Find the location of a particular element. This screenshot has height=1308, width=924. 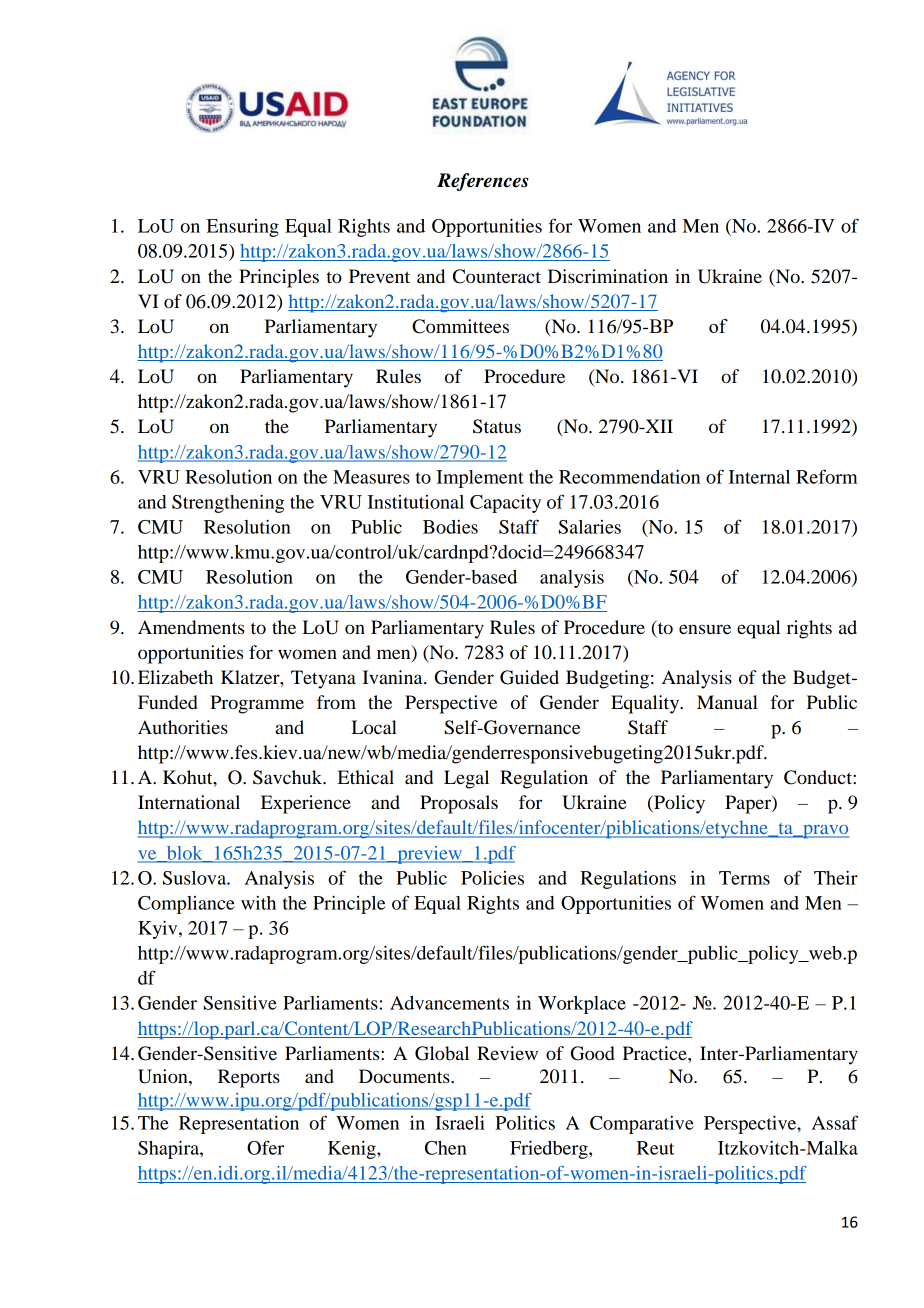

References is located at coordinates (483, 182).
